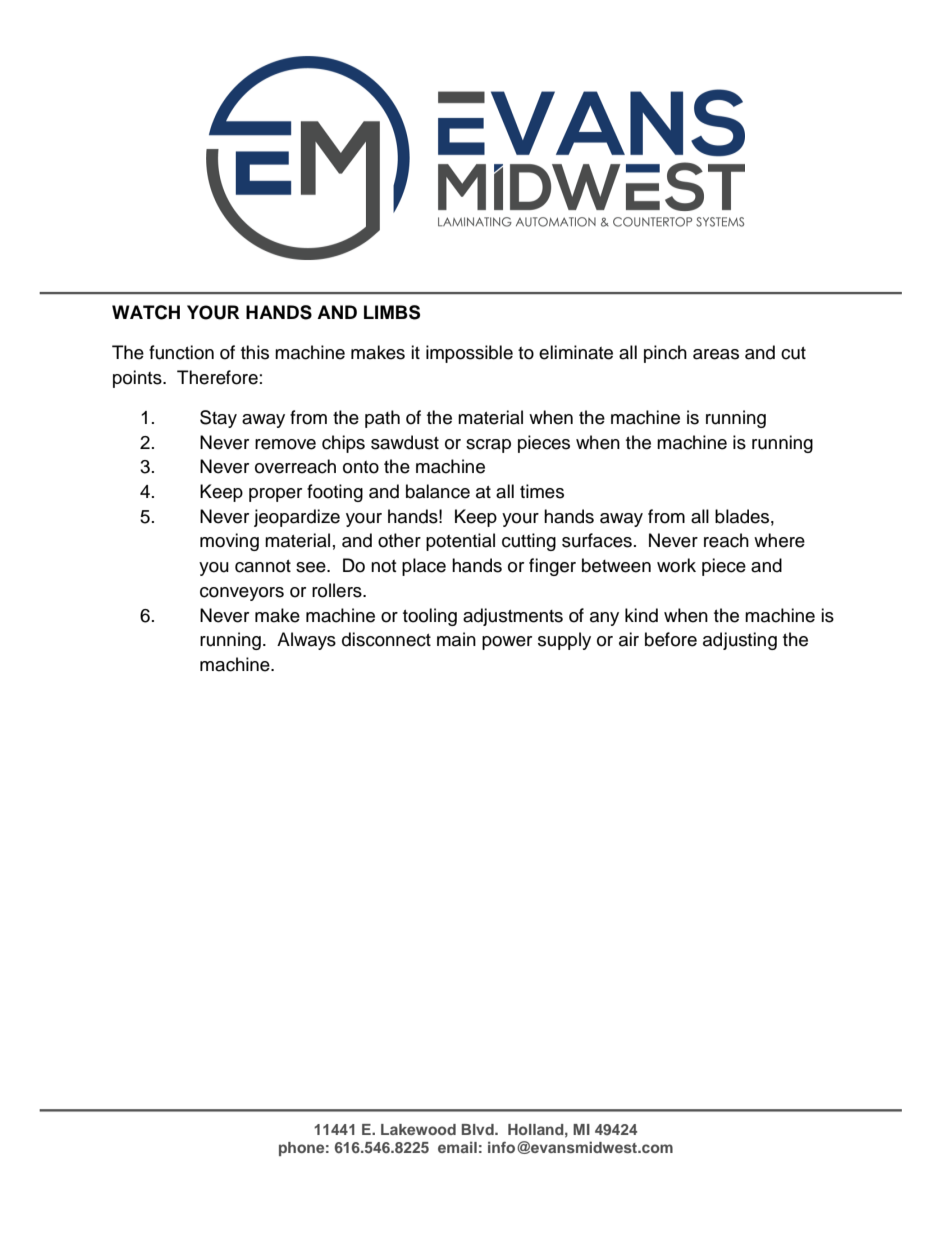 This screenshot has width=952, height=1233. What do you see at coordinates (676, 565) in the screenshot?
I see `work` at bounding box center [676, 565].
